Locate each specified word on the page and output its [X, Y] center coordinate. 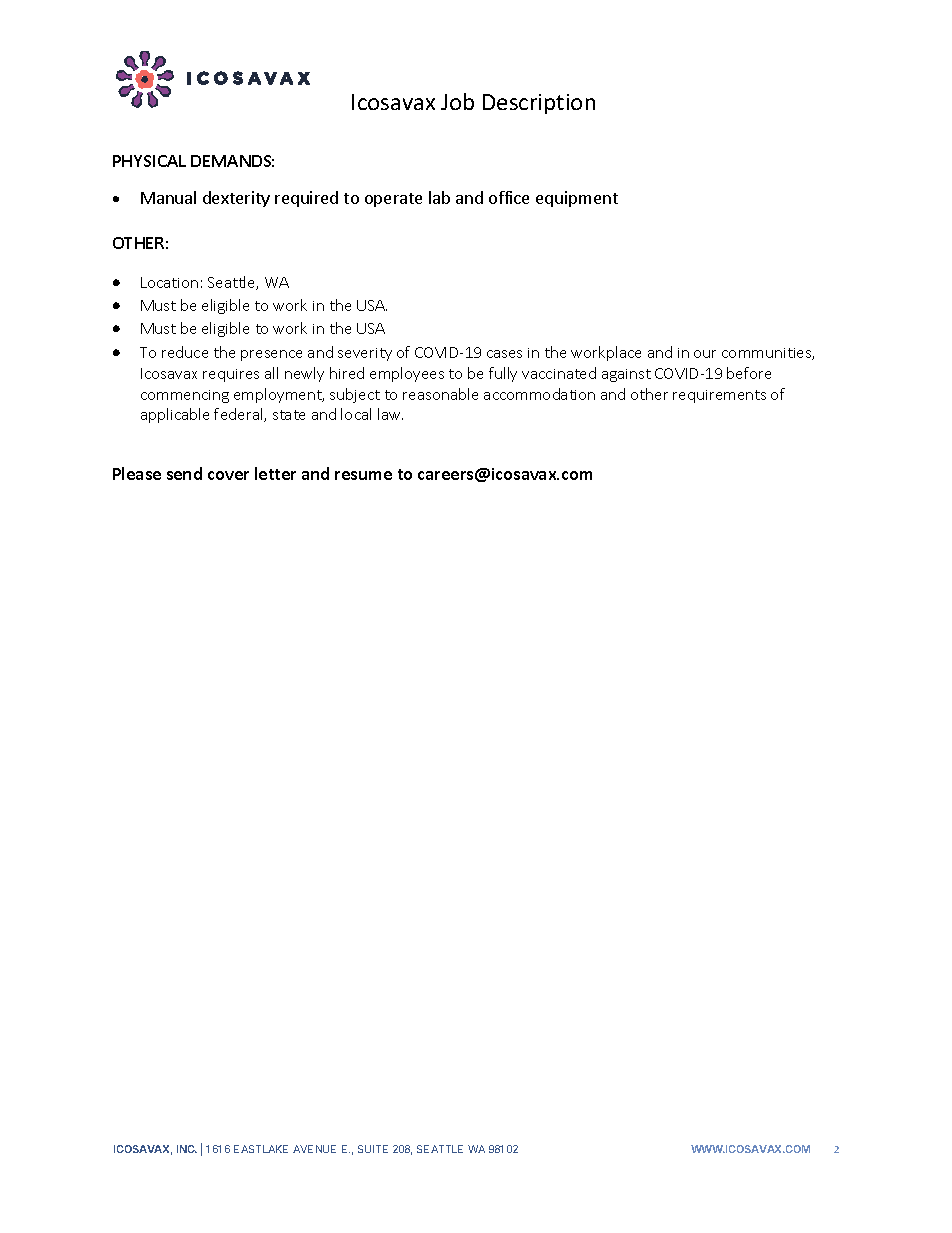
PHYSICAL [149, 161]
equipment [577, 199]
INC [187, 1149]
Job [457, 101]
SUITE [373, 1149]
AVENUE [314, 1149]
